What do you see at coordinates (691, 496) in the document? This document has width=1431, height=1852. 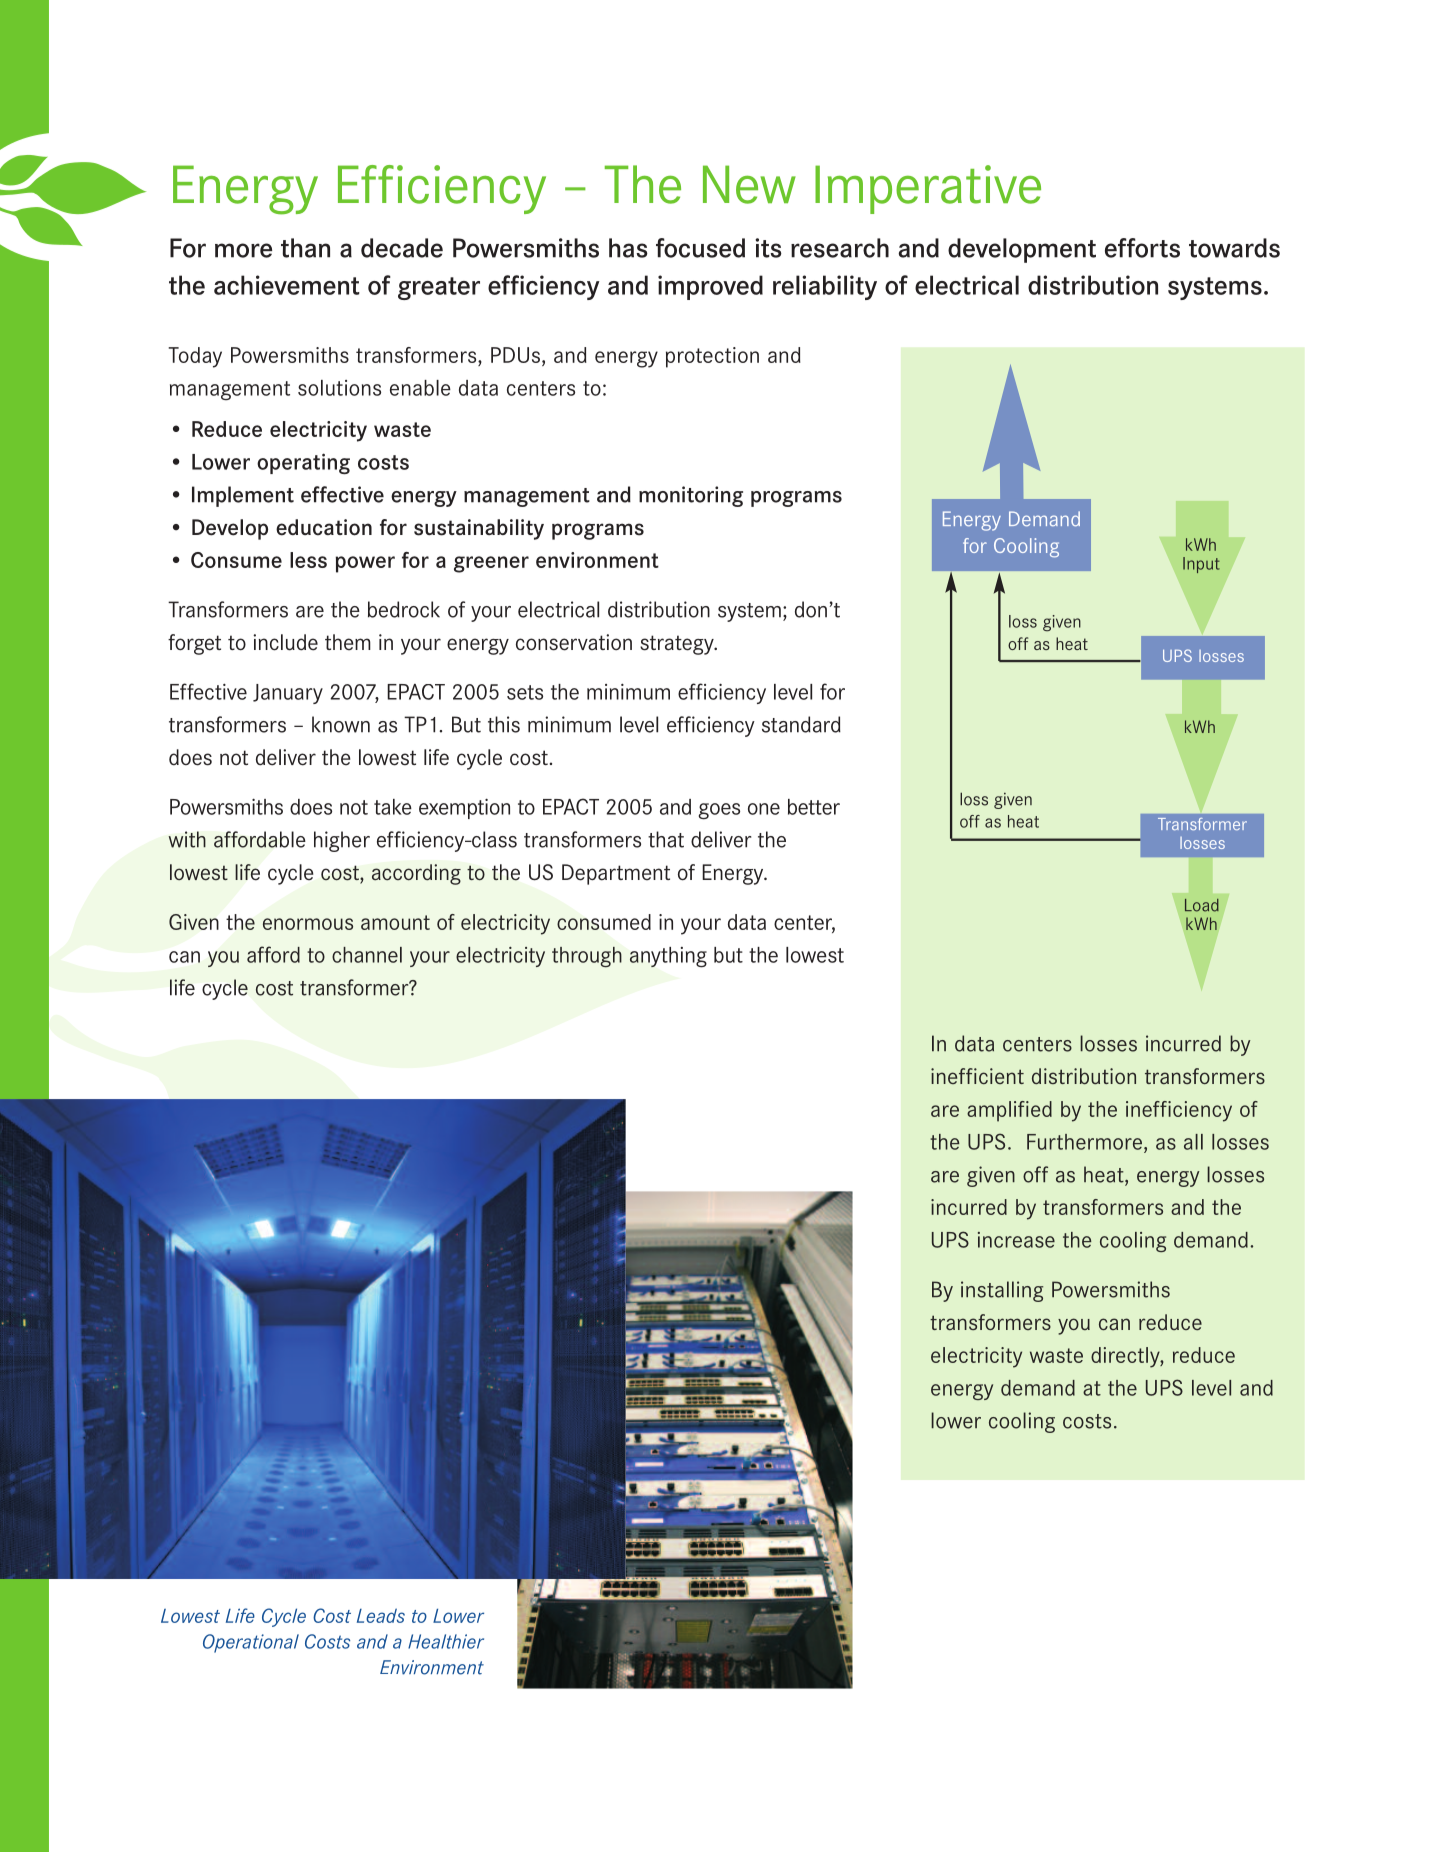 I see `monitoring` at bounding box center [691, 496].
